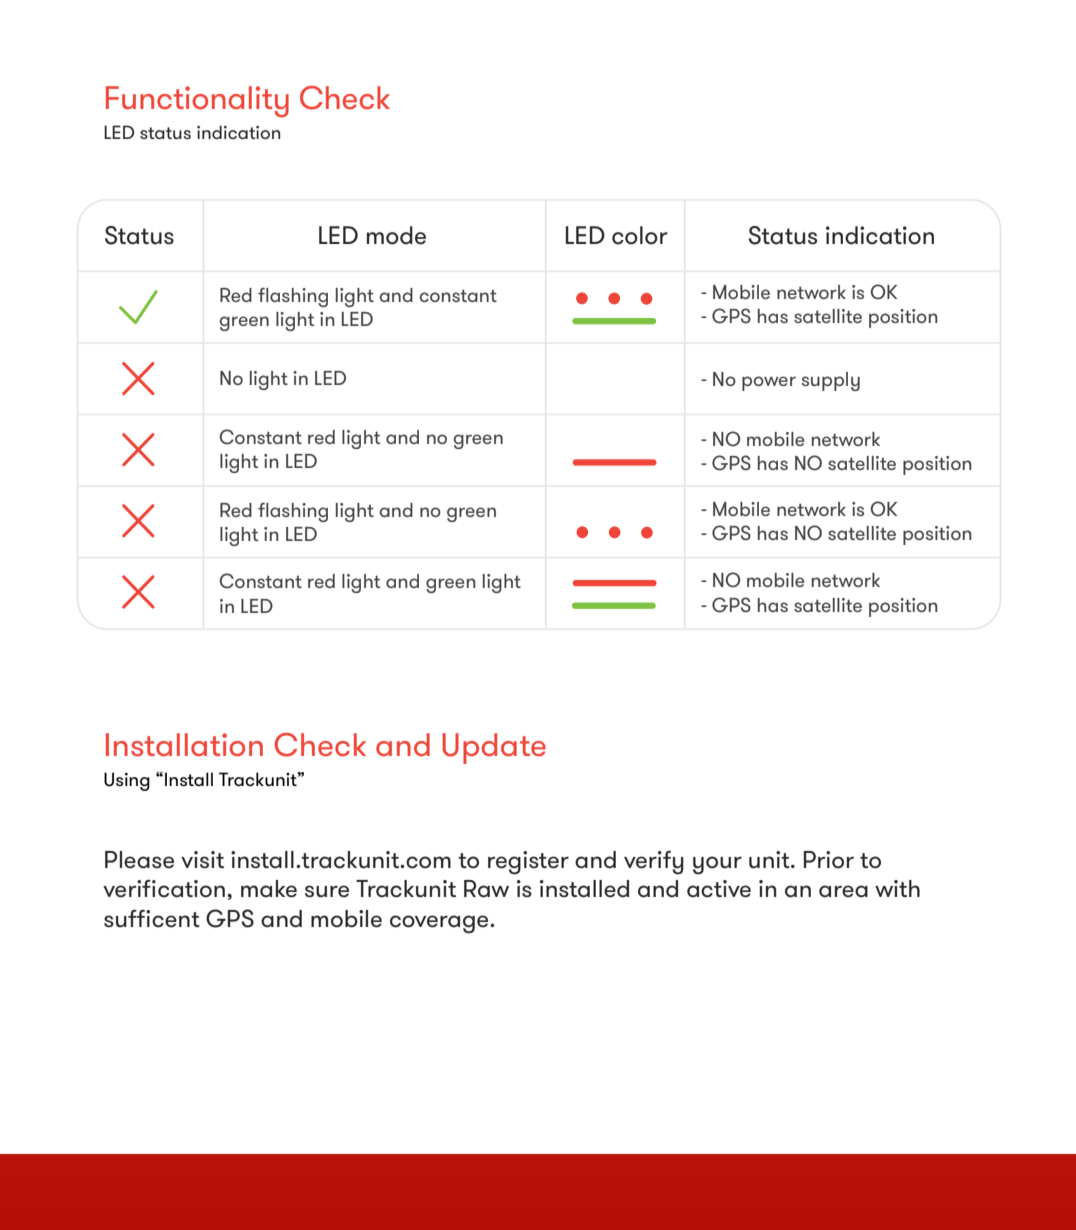 Image resolution: width=1076 pixels, height=1230 pixels. Describe the element at coordinates (396, 235) in the screenshot. I see `mode` at that location.
